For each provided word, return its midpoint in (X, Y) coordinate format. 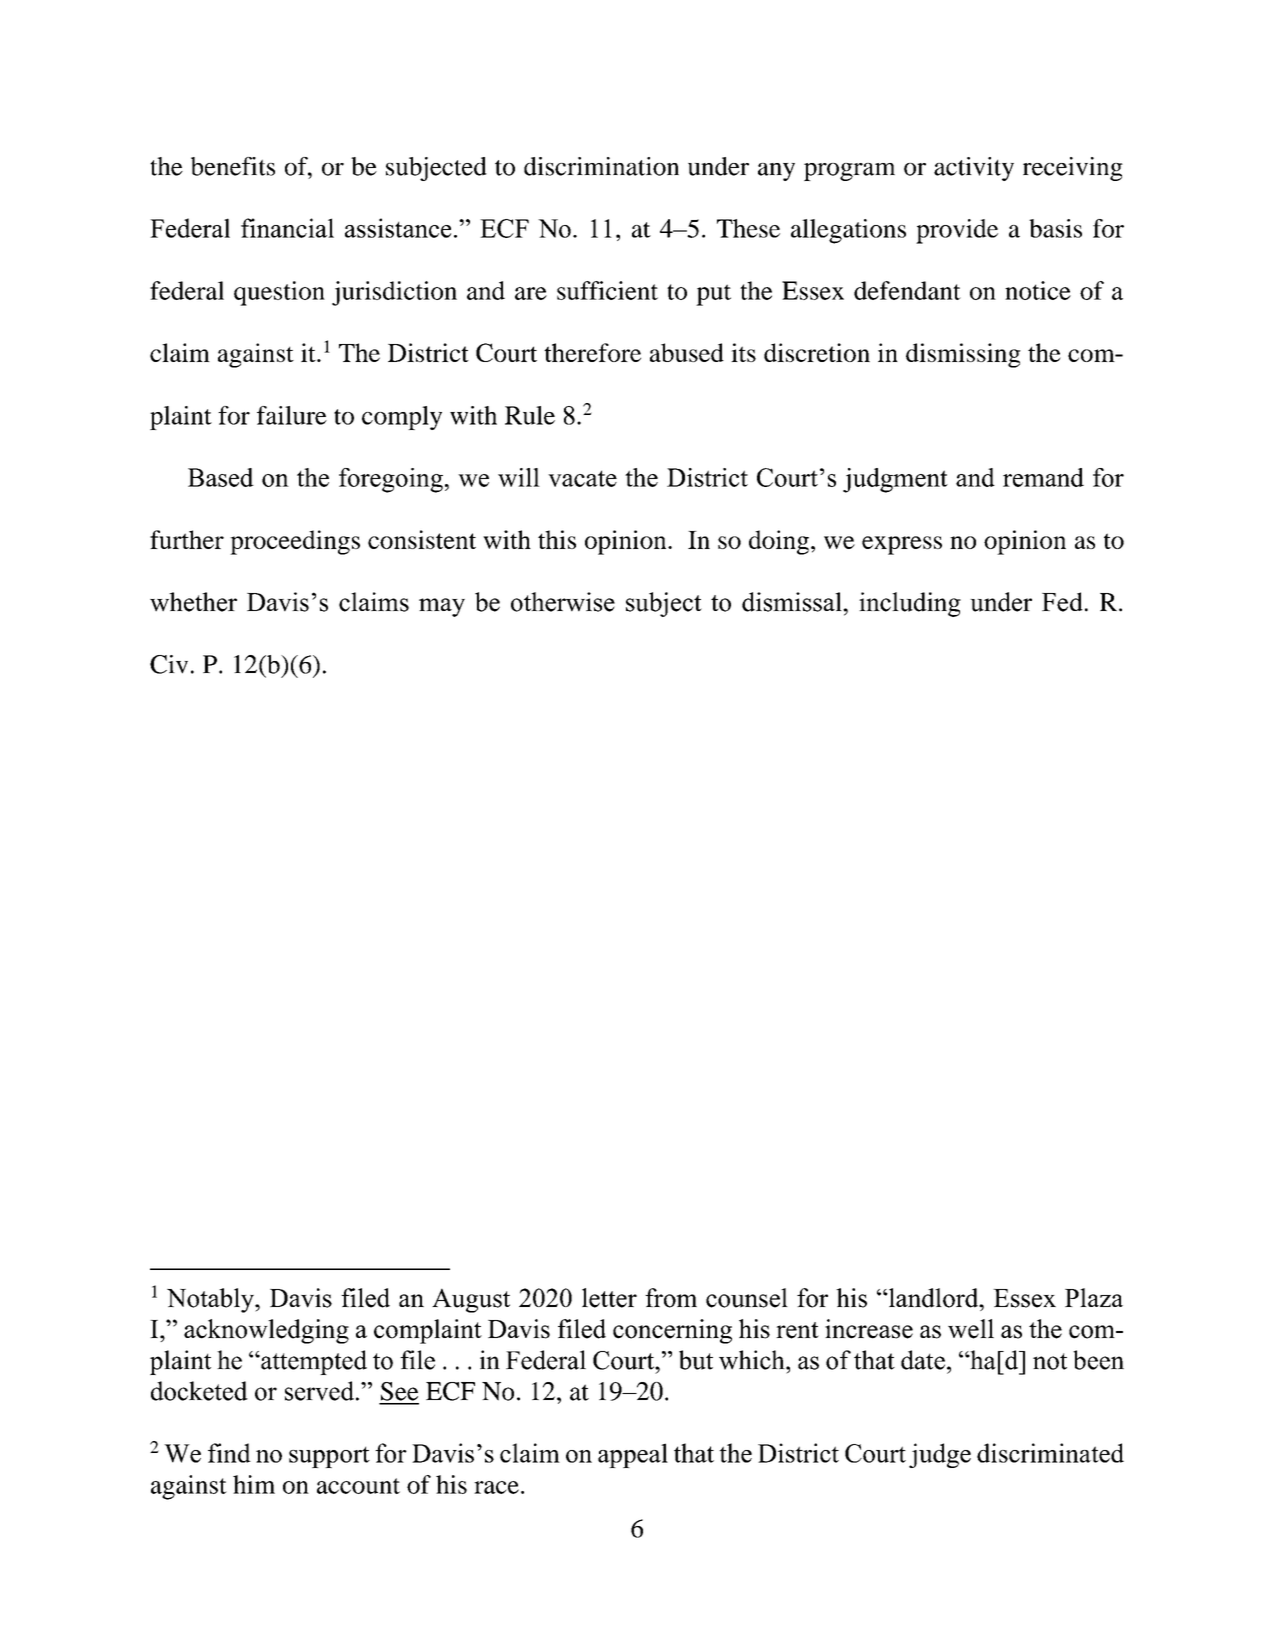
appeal (633, 1455)
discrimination (601, 166)
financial (287, 228)
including (910, 604)
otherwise (563, 602)
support (329, 1457)
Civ (169, 664)
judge (940, 1455)
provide (957, 231)
